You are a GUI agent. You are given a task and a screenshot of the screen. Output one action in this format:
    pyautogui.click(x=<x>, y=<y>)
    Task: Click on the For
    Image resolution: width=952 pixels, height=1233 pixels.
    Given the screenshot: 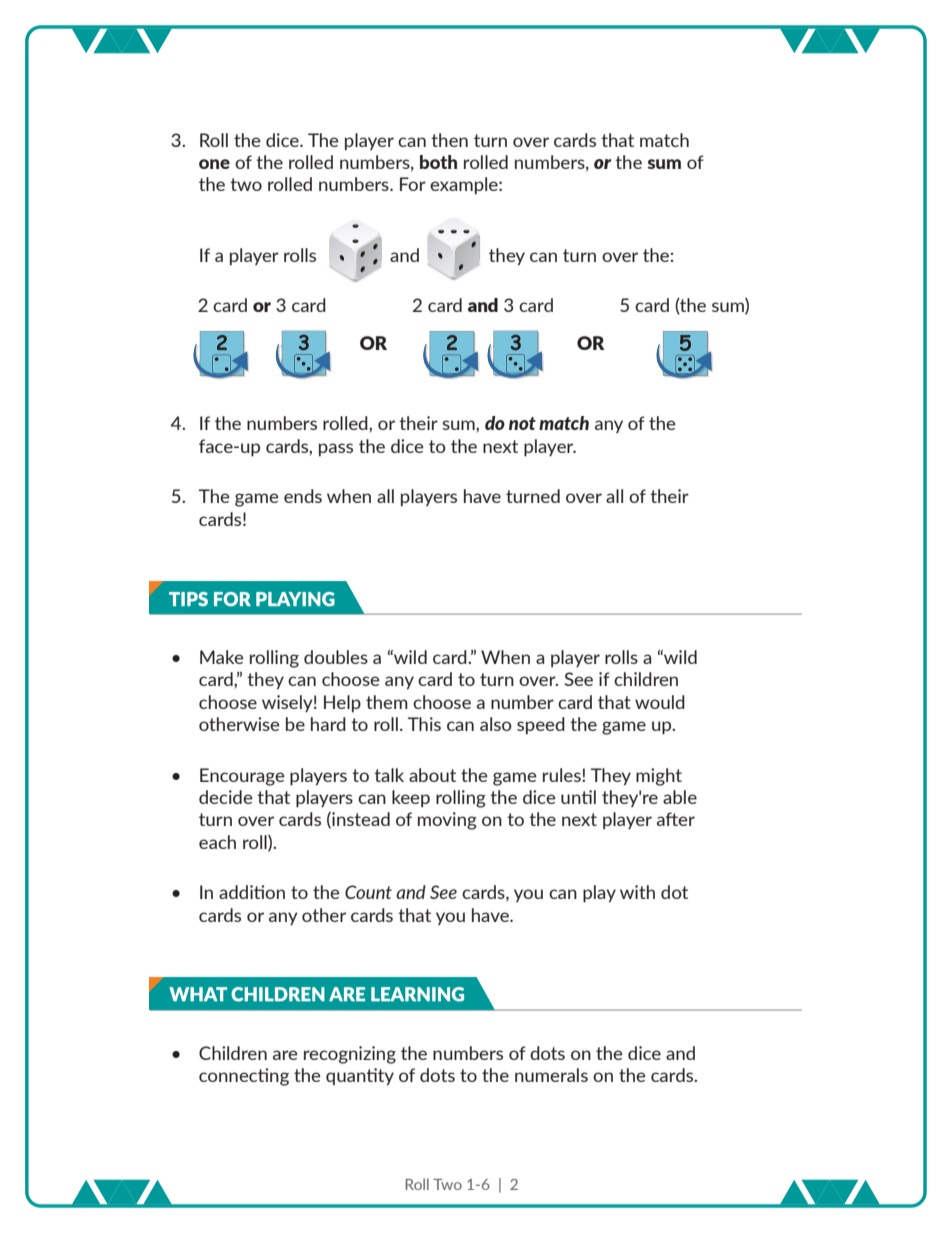 What is the action you would take?
    pyautogui.click(x=413, y=184)
